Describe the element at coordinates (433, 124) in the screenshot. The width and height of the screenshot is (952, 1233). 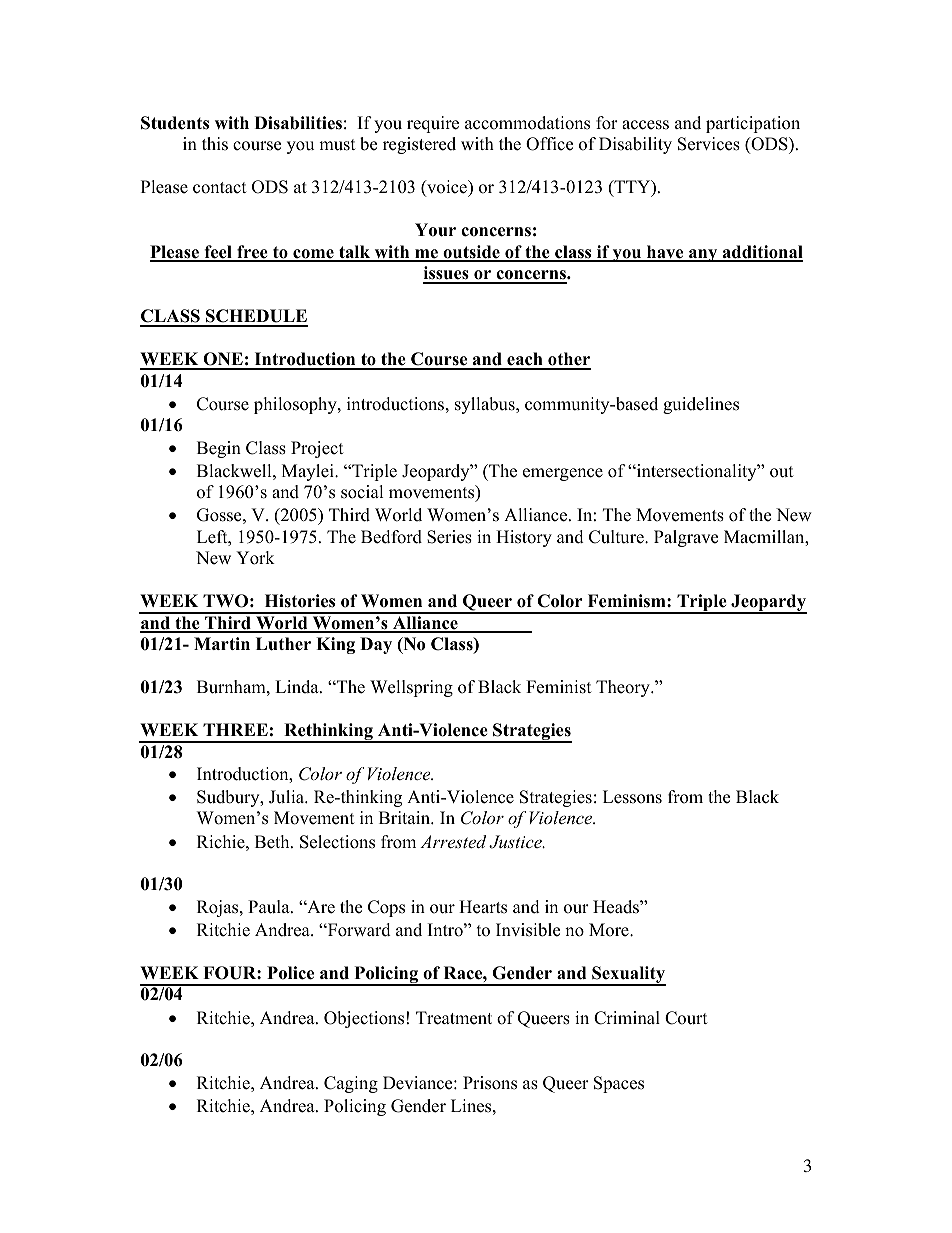
I see `require` at that location.
